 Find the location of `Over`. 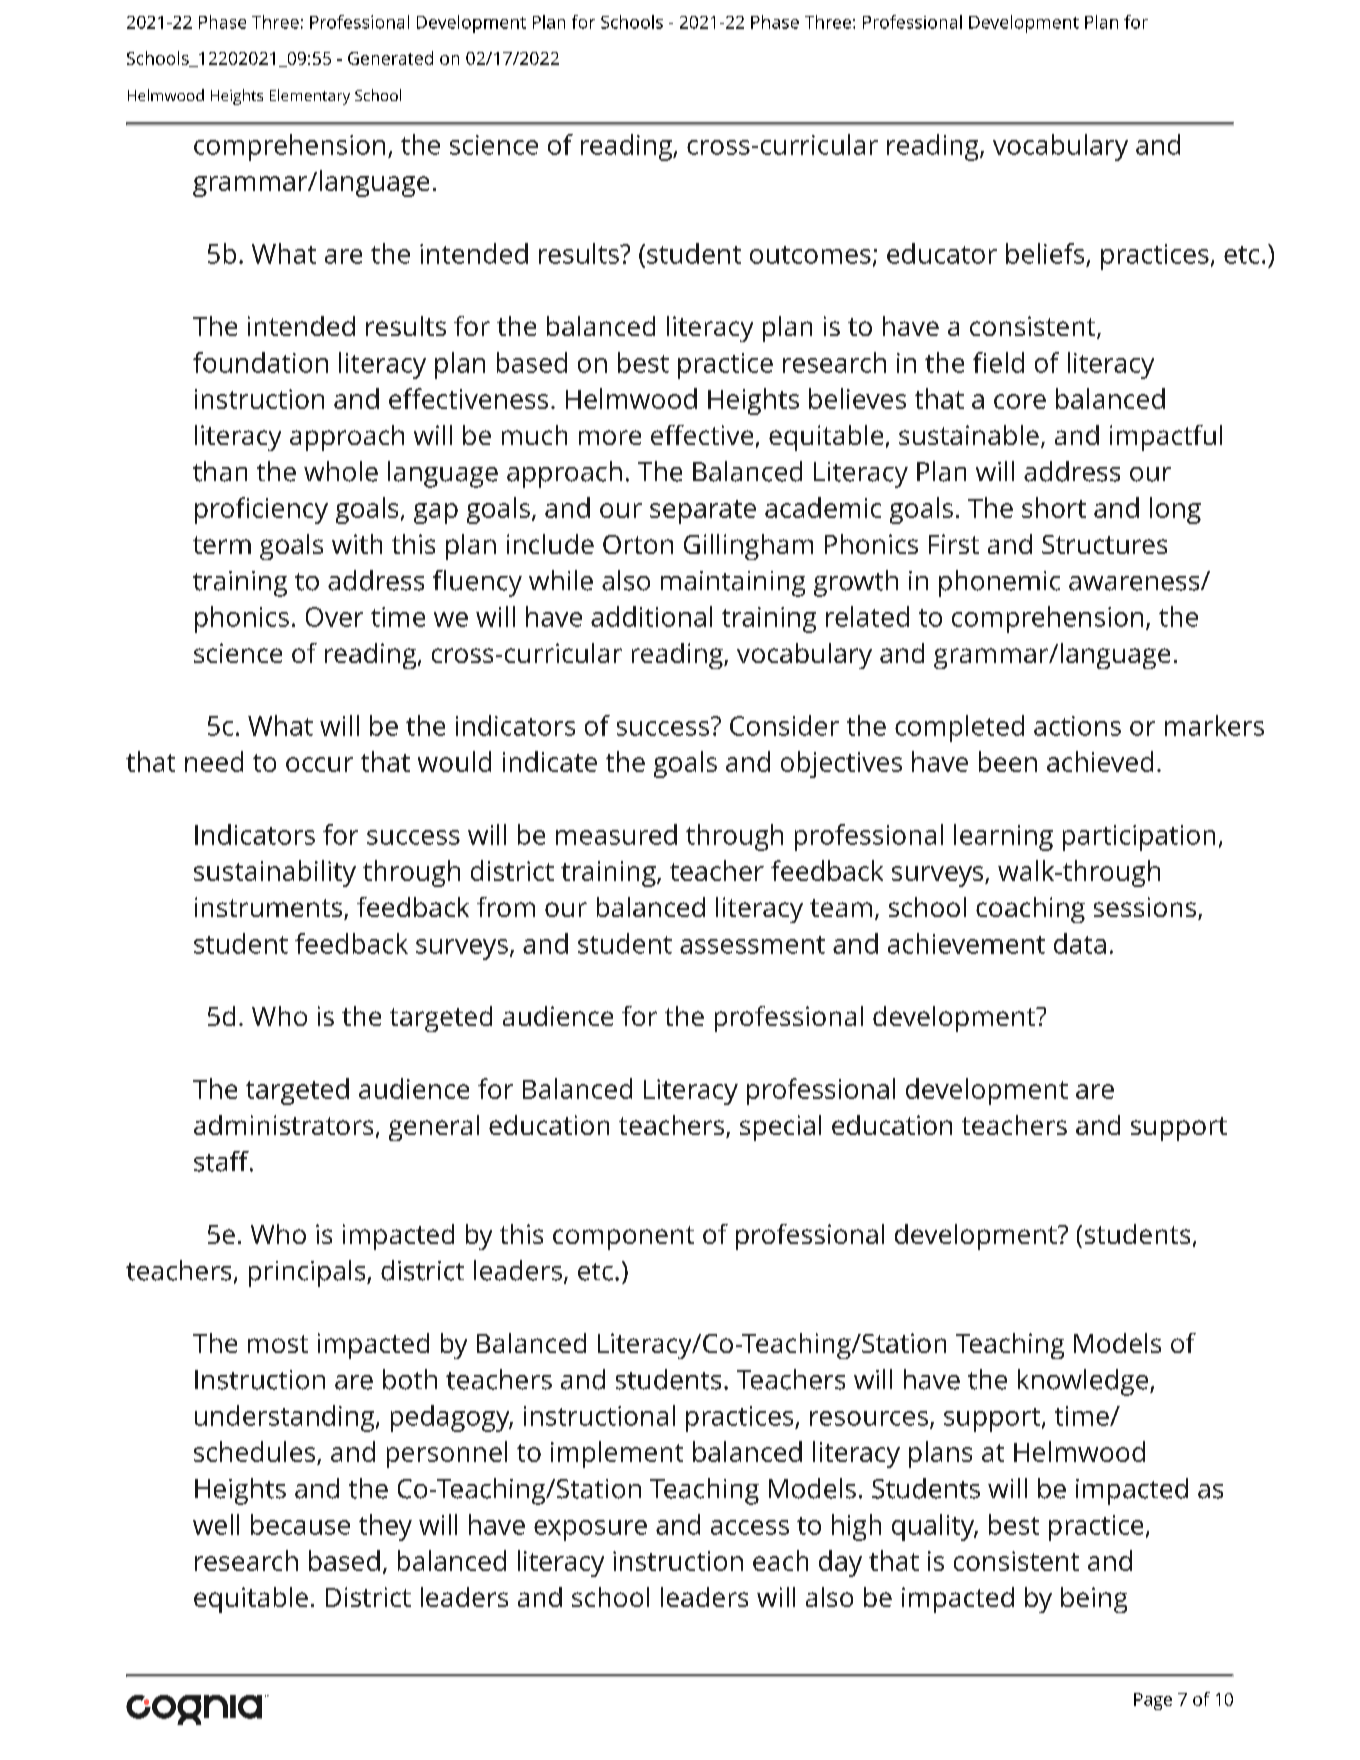

Over is located at coordinates (334, 617).
